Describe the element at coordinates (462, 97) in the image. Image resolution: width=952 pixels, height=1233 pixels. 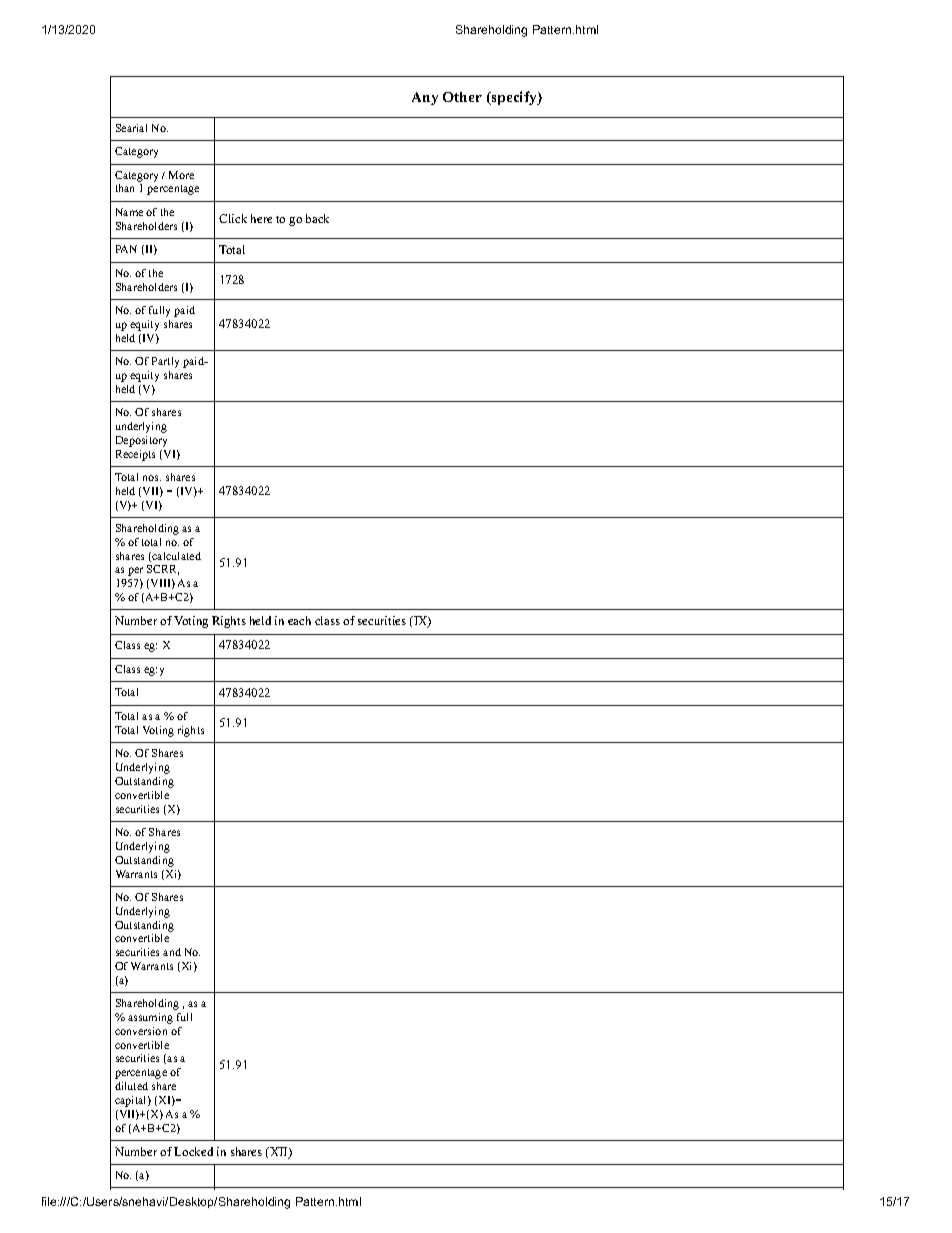
I see `Other` at that location.
